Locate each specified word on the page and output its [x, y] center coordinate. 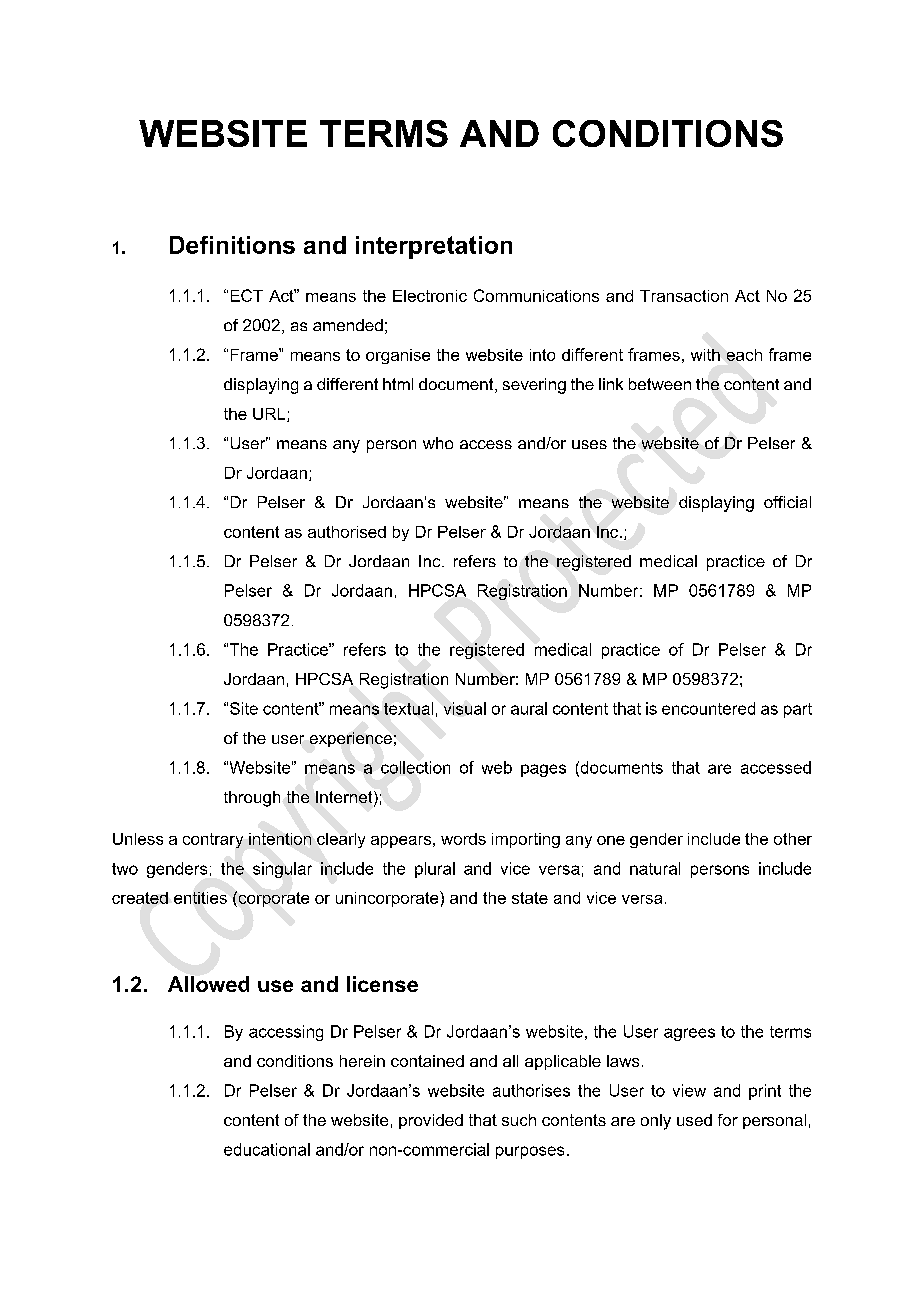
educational [267, 1149]
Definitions [232, 245]
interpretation [434, 247]
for [728, 1120]
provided [431, 1121]
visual [465, 708]
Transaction [684, 296]
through [252, 799]
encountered [708, 708]
